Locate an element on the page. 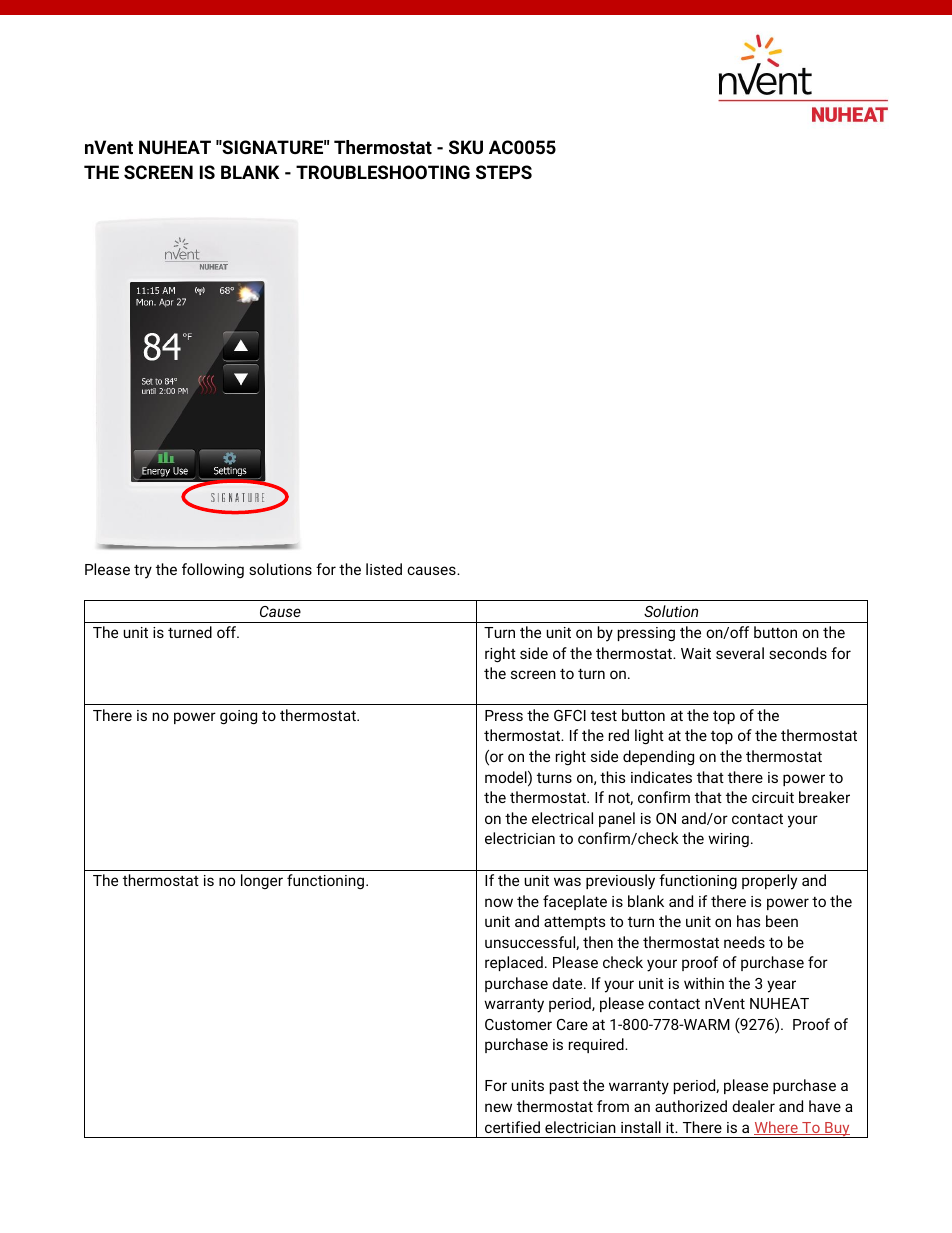  now is located at coordinates (499, 902).
